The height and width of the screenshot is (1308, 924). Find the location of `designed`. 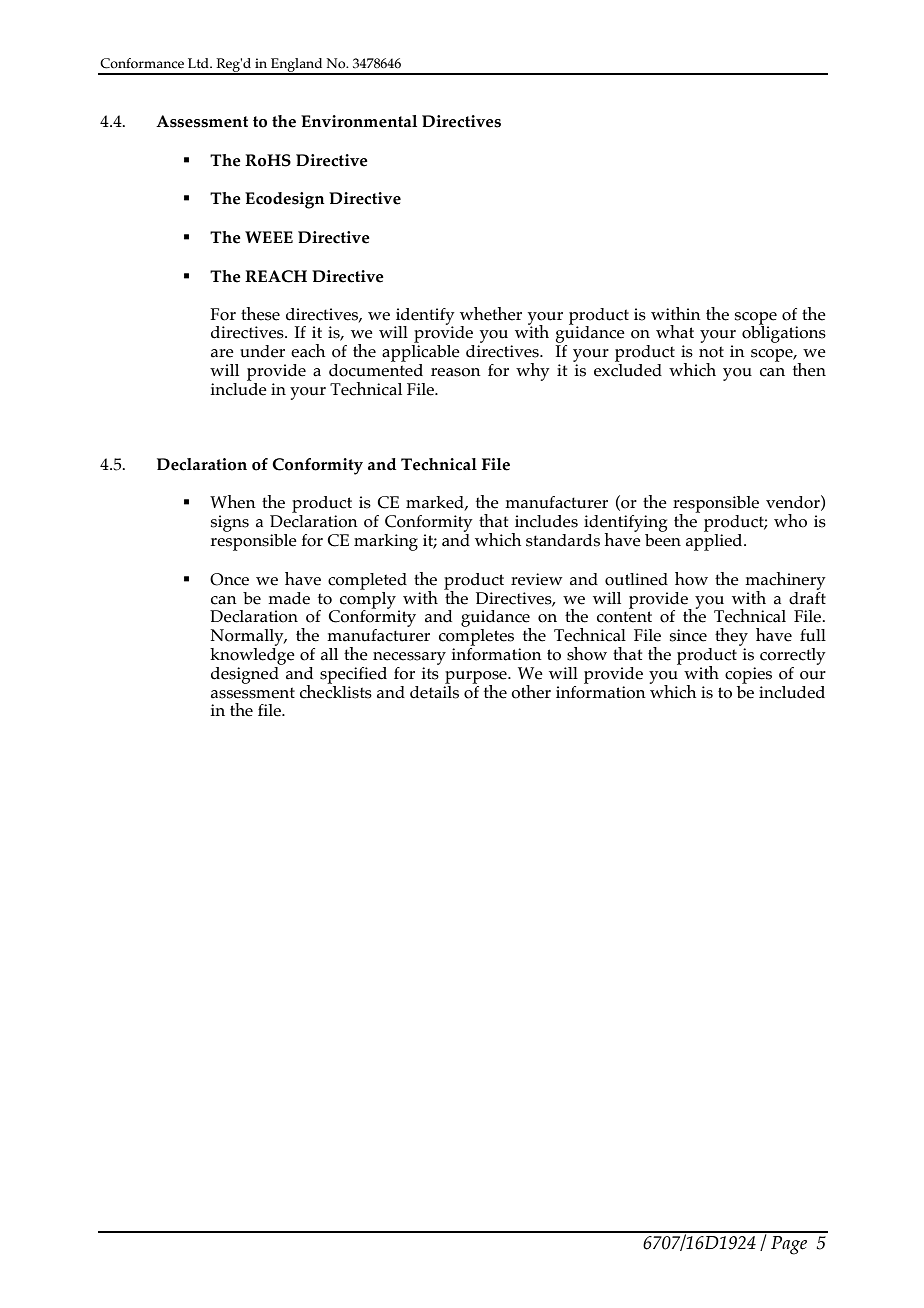

designed is located at coordinates (246, 674).
